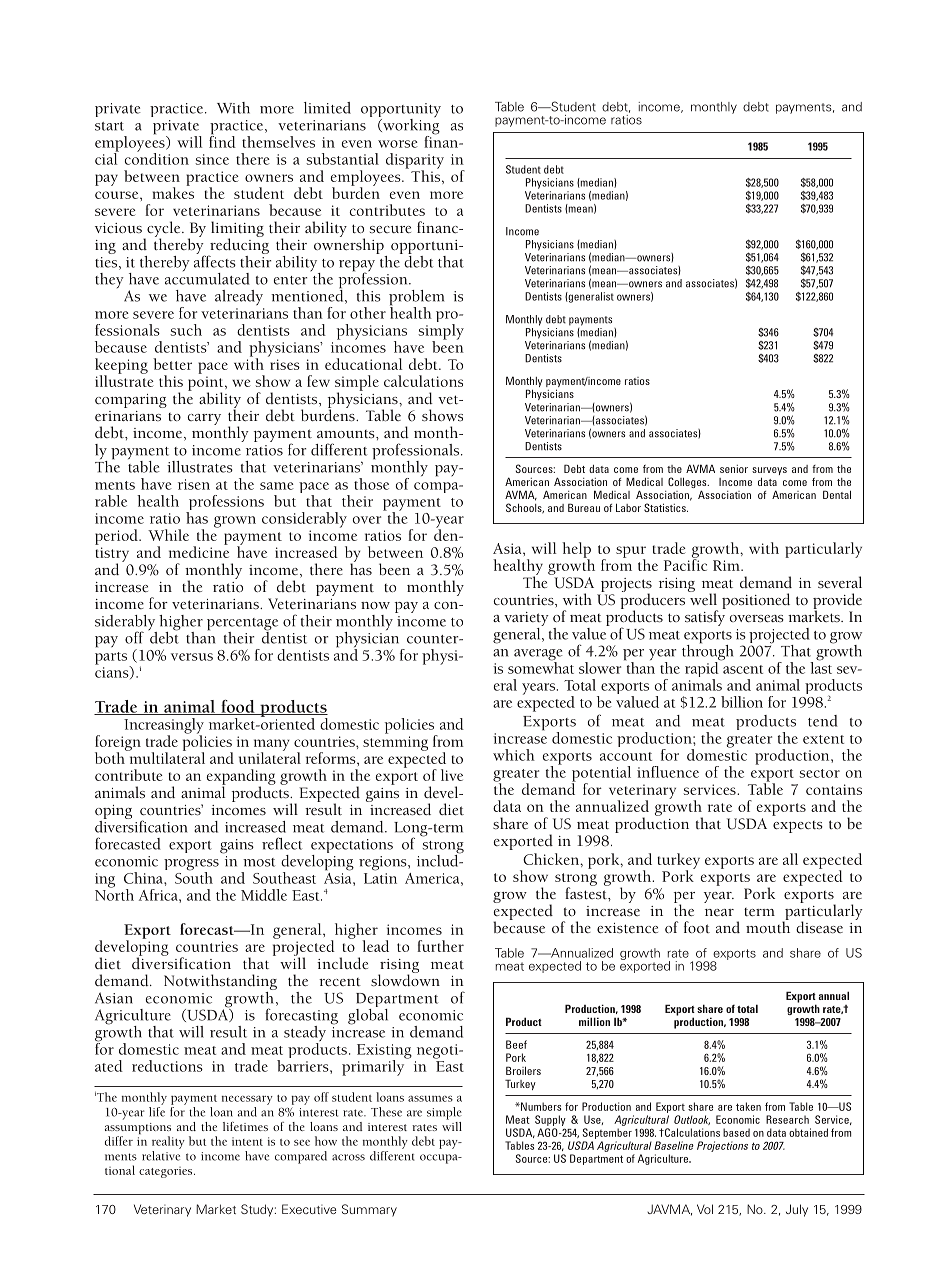 This image has height=1275, width=952. Describe the element at coordinates (756, 601) in the image. I see `positioned` at that location.
